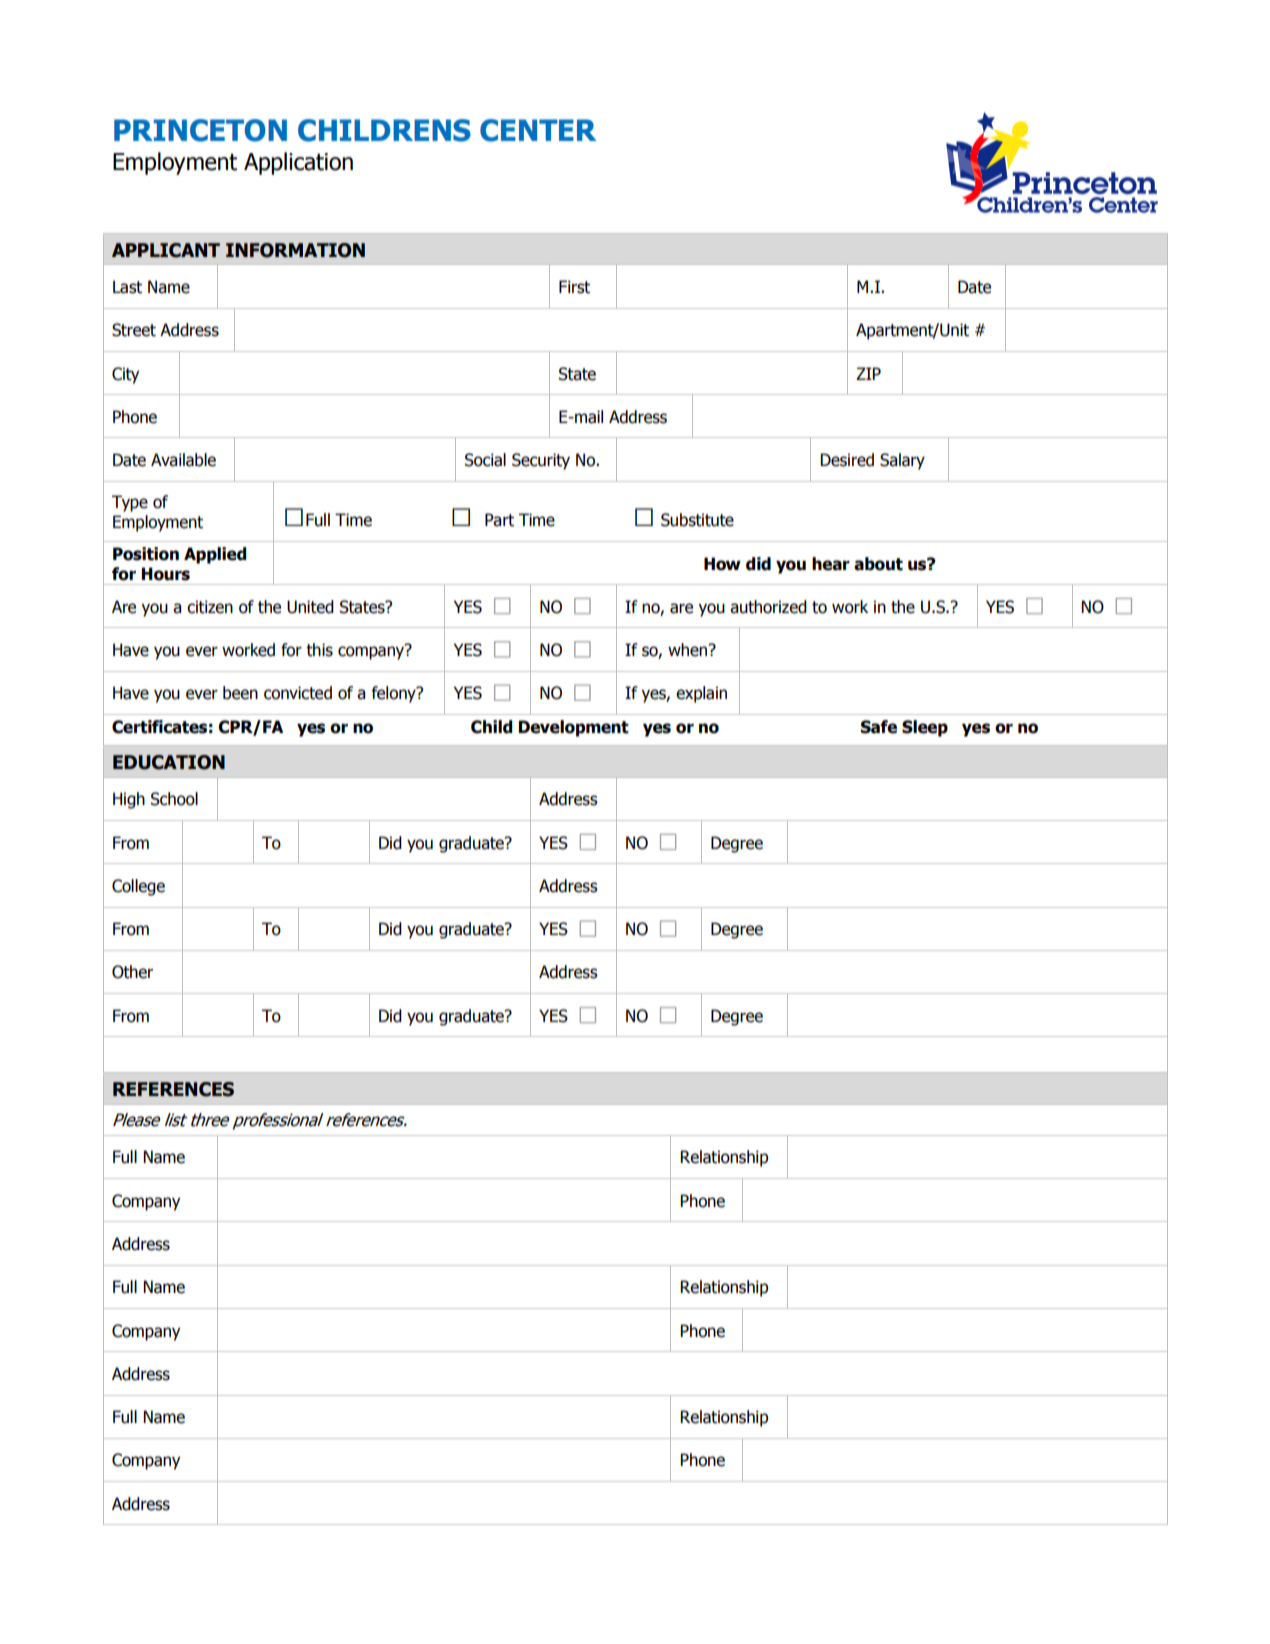 The width and height of the screenshot is (1270, 1644). Describe the element at coordinates (132, 972) in the screenshot. I see `Other` at that location.
